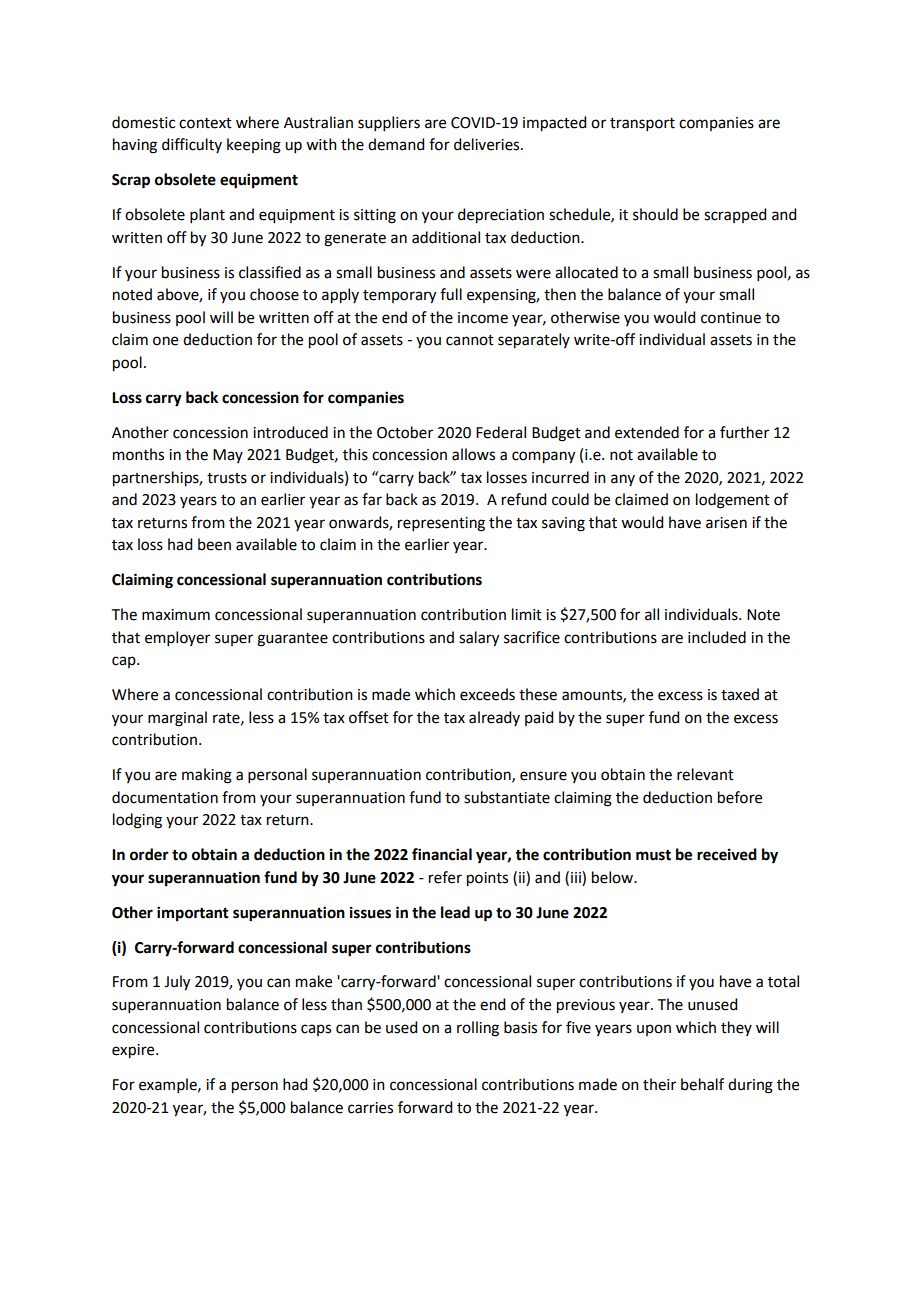 The height and width of the document is (1308, 924). What do you see at coordinates (149, 854) in the document?
I see `order` at bounding box center [149, 854].
